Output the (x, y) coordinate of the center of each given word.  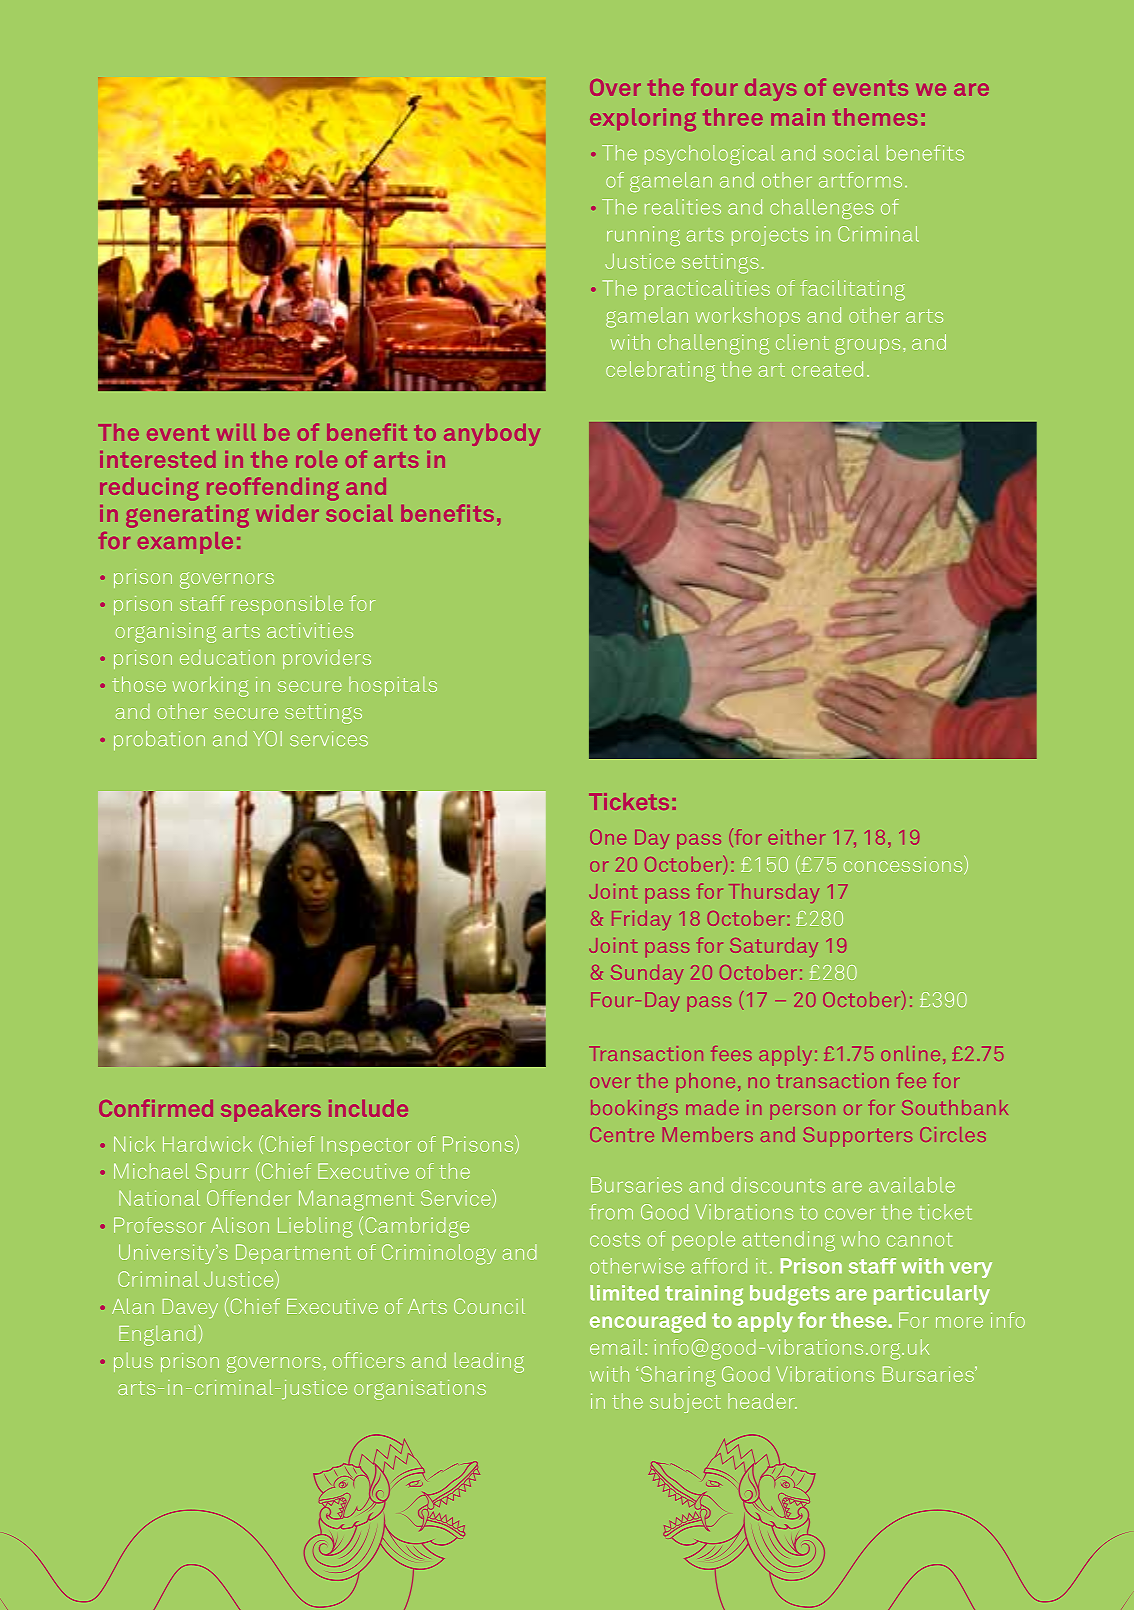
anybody (492, 435)
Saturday (774, 947)
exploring (643, 119)
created (827, 369)
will (236, 432)
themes (875, 117)
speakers (271, 1111)
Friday (641, 920)
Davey (190, 1308)
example (185, 543)
